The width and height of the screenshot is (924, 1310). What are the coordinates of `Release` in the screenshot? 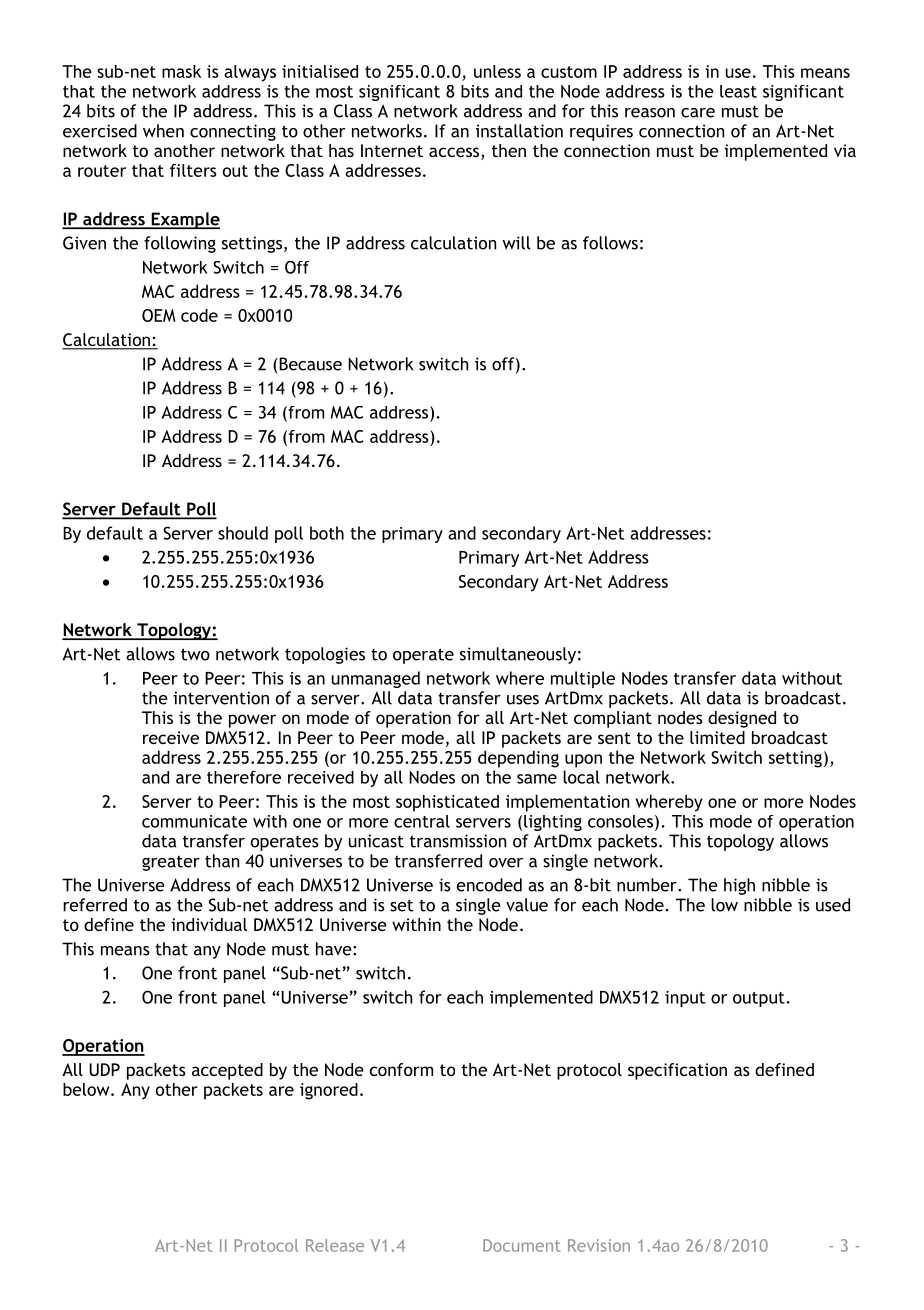 It's located at (335, 1245).
